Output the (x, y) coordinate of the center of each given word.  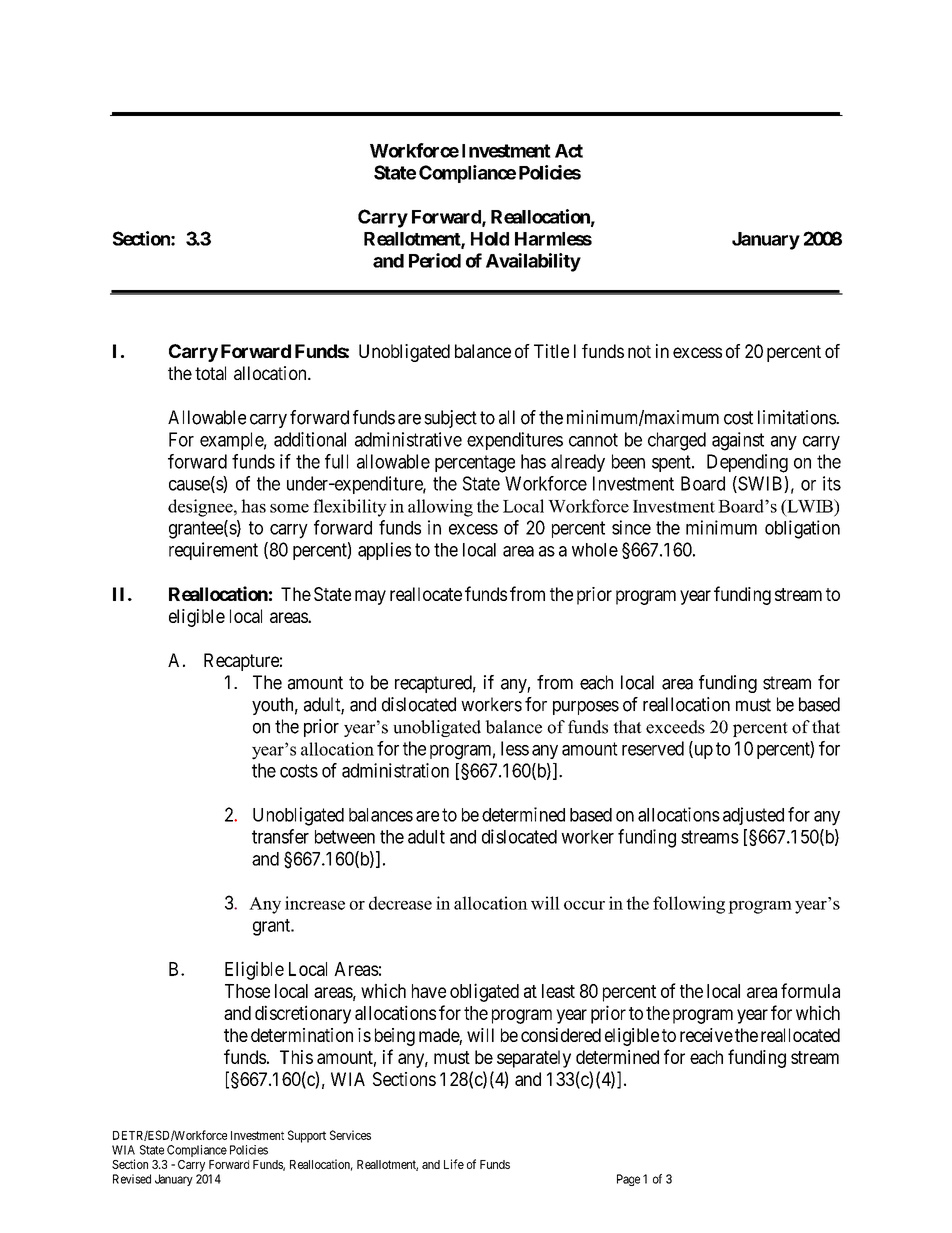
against (738, 441)
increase (315, 903)
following (689, 905)
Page (628, 1180)
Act (569, 151)
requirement (213, 551)
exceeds (675, 727)
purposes (586, 708)
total (210, 373)
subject (450, 419)
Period (435, 260)
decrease (400, 903)
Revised (132, 1179)
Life (454, 1164)
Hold (490, 239)
